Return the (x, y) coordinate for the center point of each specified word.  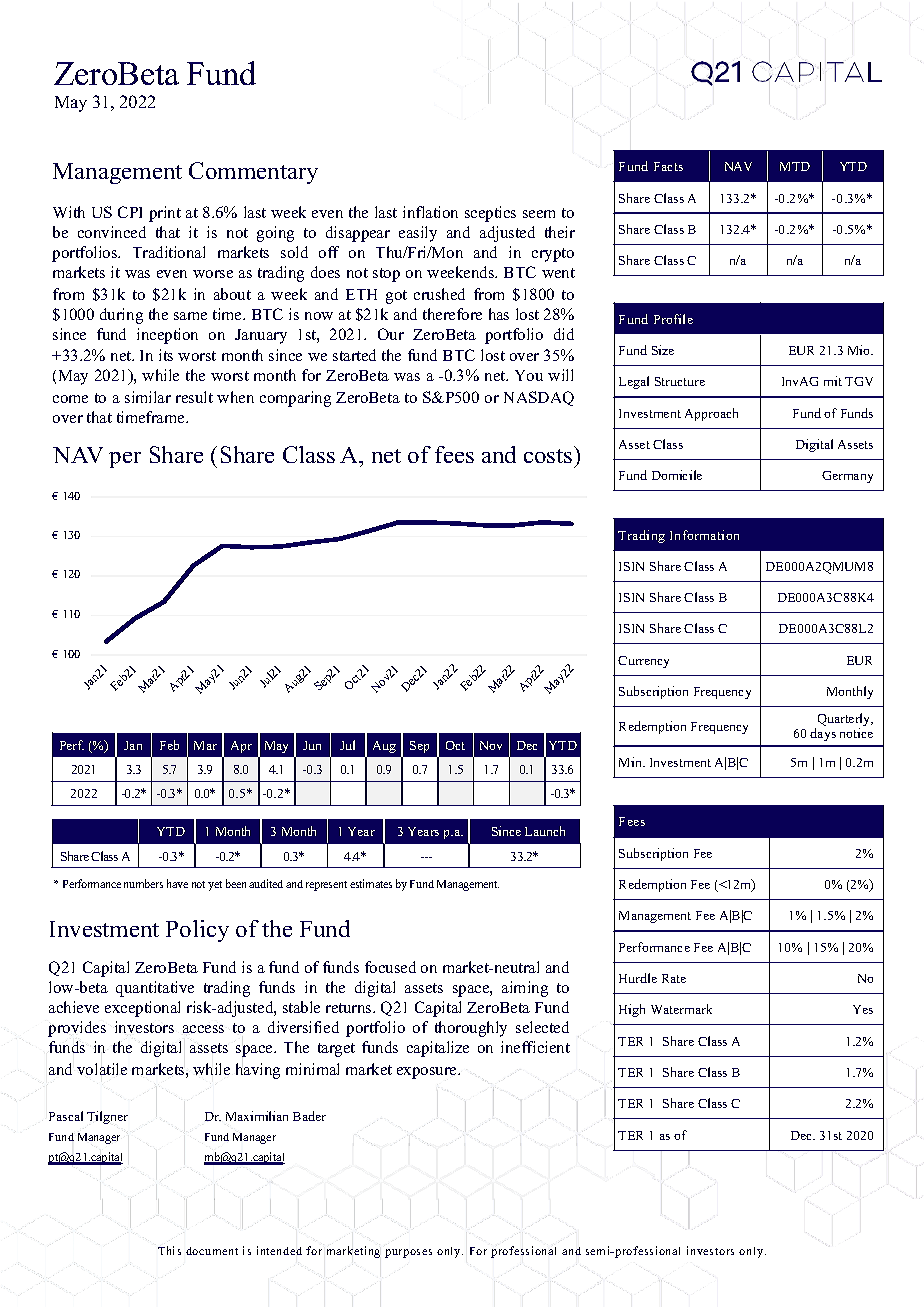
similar (148, 397)
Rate (674, 978)
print (165, 214)
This (169, 1250)
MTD (795, 166)
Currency (643, 662)
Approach (711, 414)
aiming (525, 989)
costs (549, 454)
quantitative (155, 989)
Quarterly (844, 721)
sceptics (490, 214)
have (177, 883)
